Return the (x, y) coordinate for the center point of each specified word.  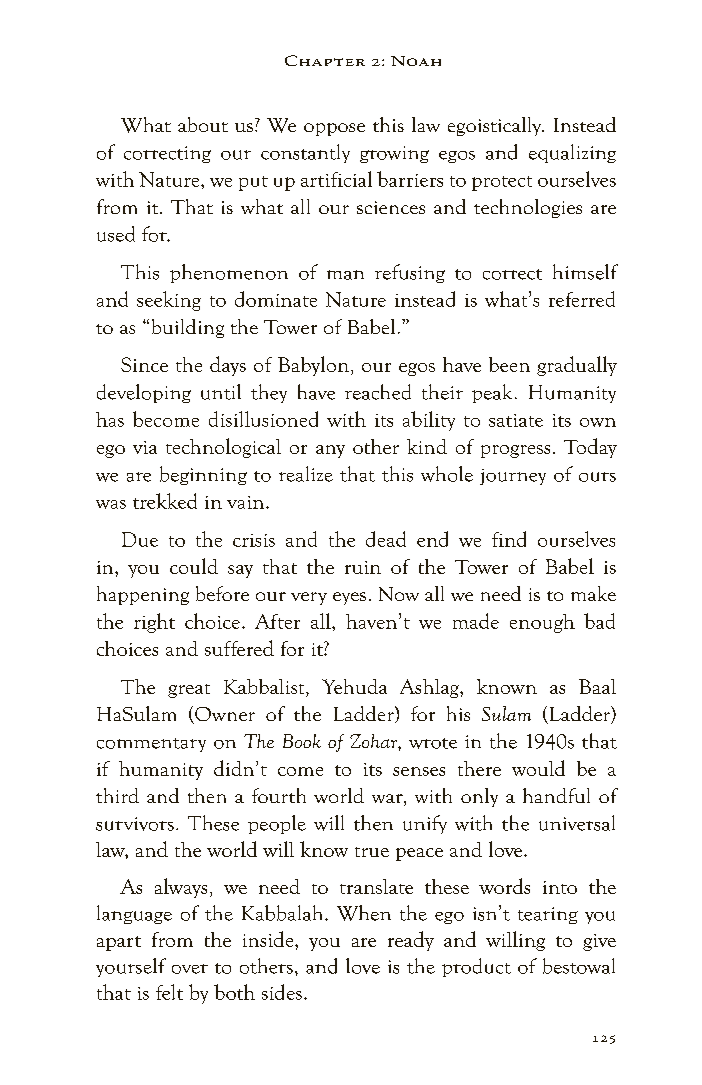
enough (542, 623)
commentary (151, 745)
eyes (349, 598)
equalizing (572, 153)
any (330, 451)
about (203, 124)
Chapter (325, 60)
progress (515, 451)
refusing (410, 273)
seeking (169, 301)
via (145, 447)
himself (585, 272)
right (154, 623)
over (190, 969)
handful (556, 795)
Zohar (374, 741)
